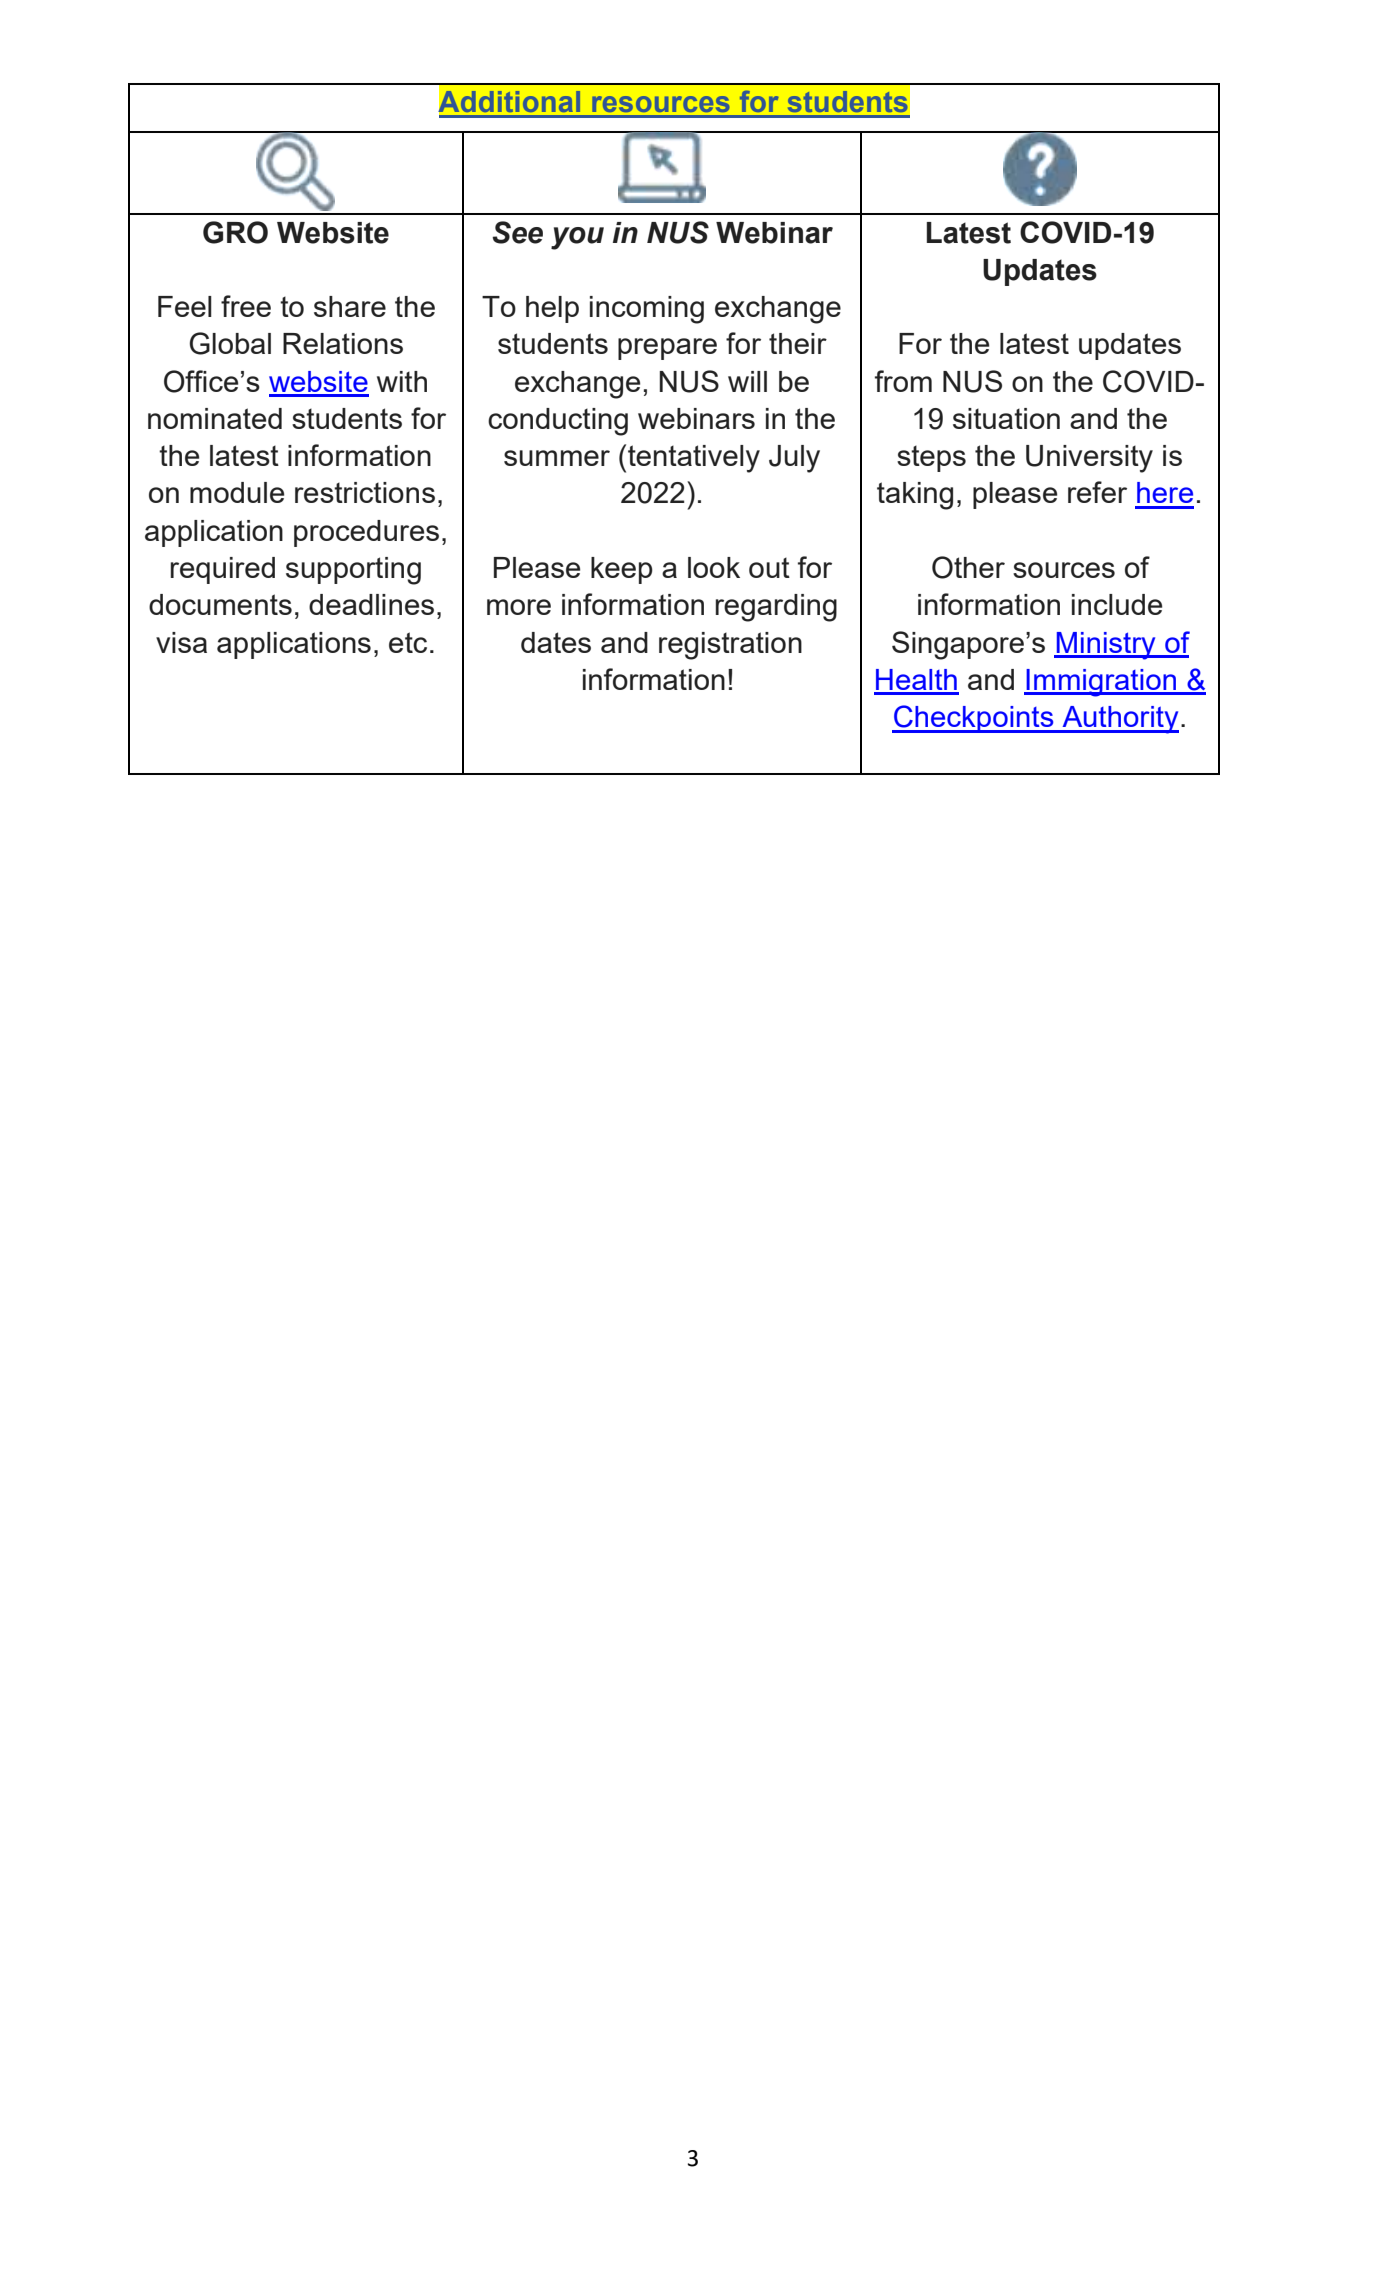  Describe the element at coordinates (974, 719) in the screenshot. I see `Checkpoints` at that location.
